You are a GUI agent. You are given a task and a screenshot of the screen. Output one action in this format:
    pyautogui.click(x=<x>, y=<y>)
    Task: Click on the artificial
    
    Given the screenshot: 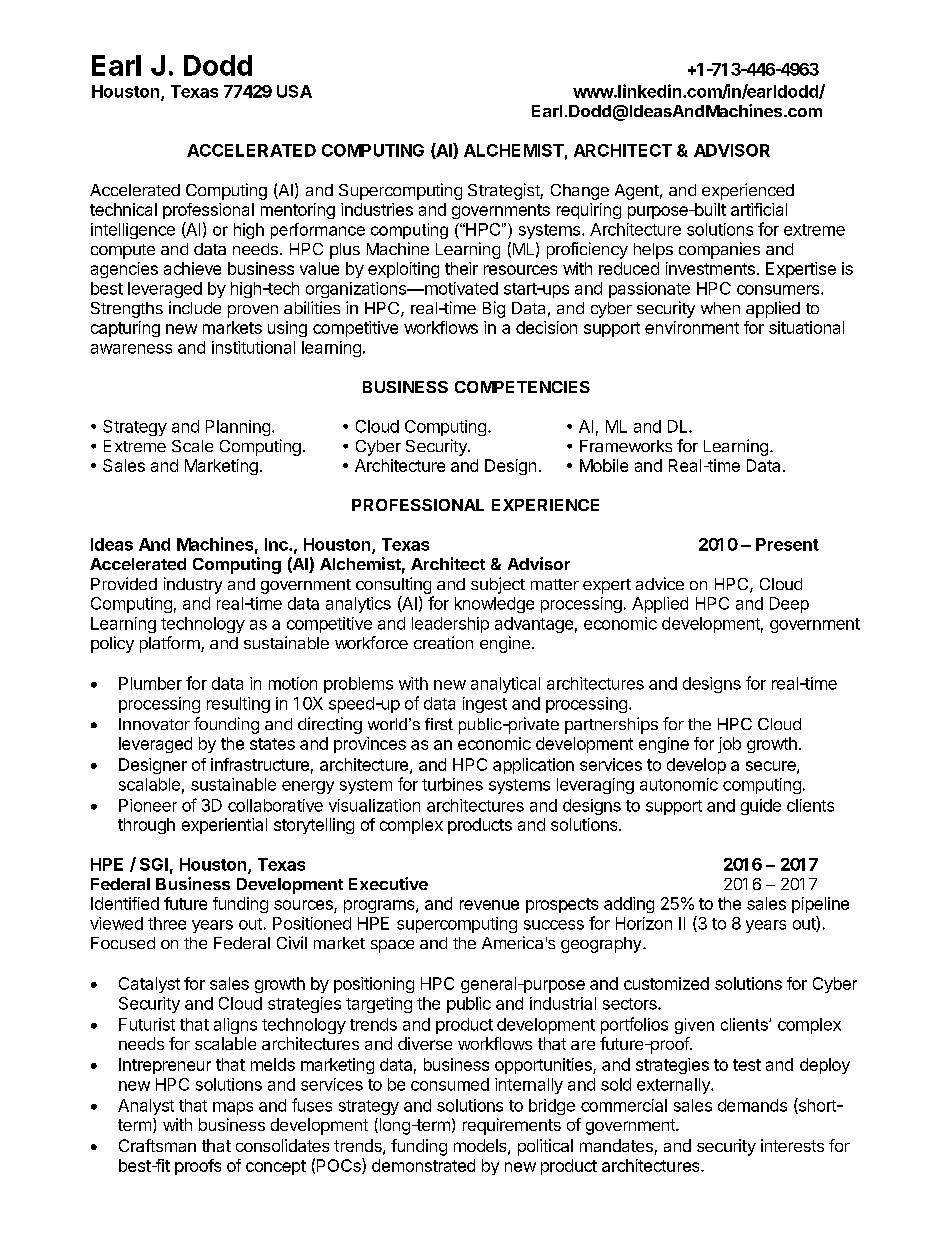 What is the action you would take?
    pyautogui.click(x=759, y=209)
